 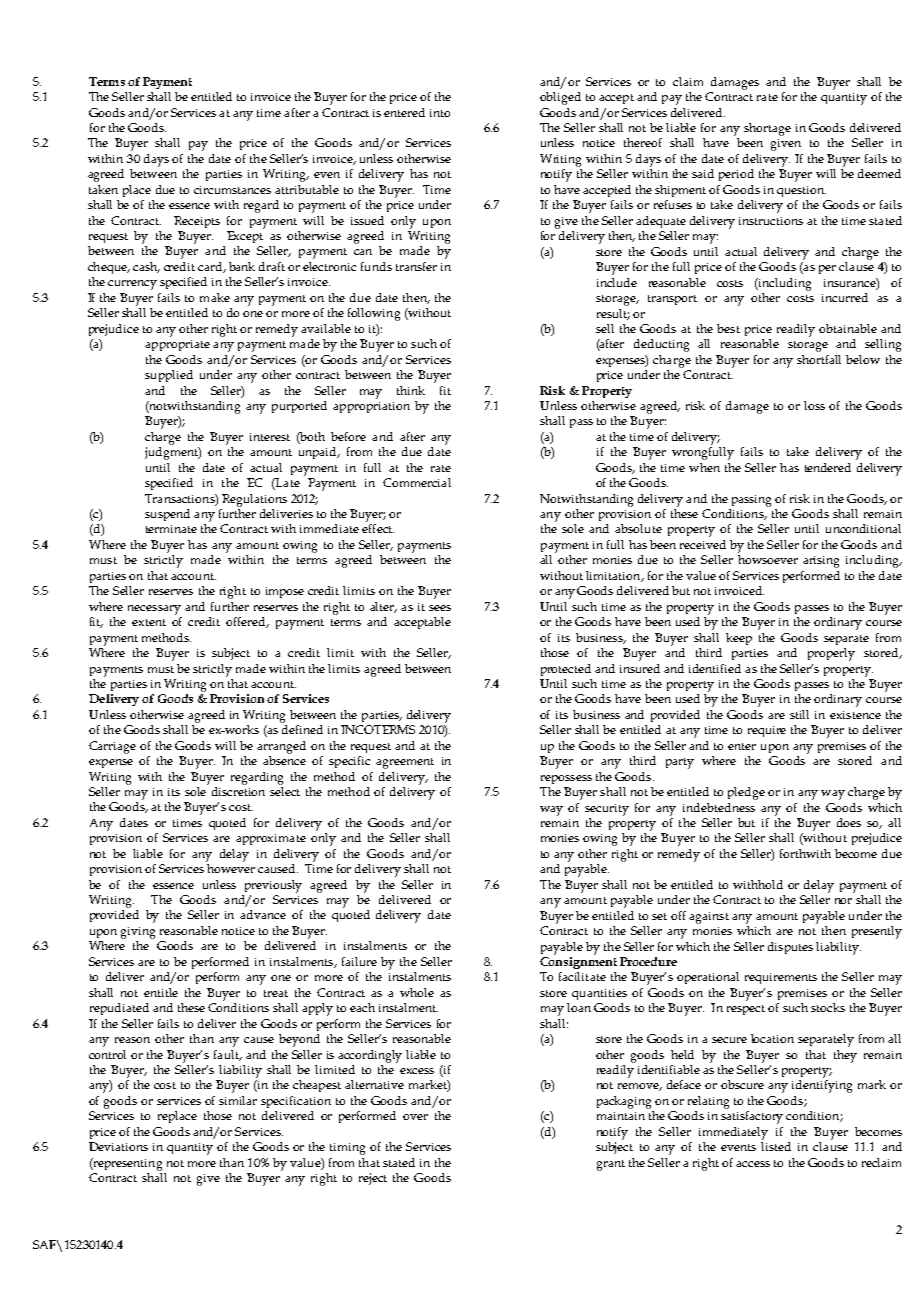 What do you see at coordinates (746, 793) in the screenshot?
I see `pledge` at bounding box center [746, 793].
